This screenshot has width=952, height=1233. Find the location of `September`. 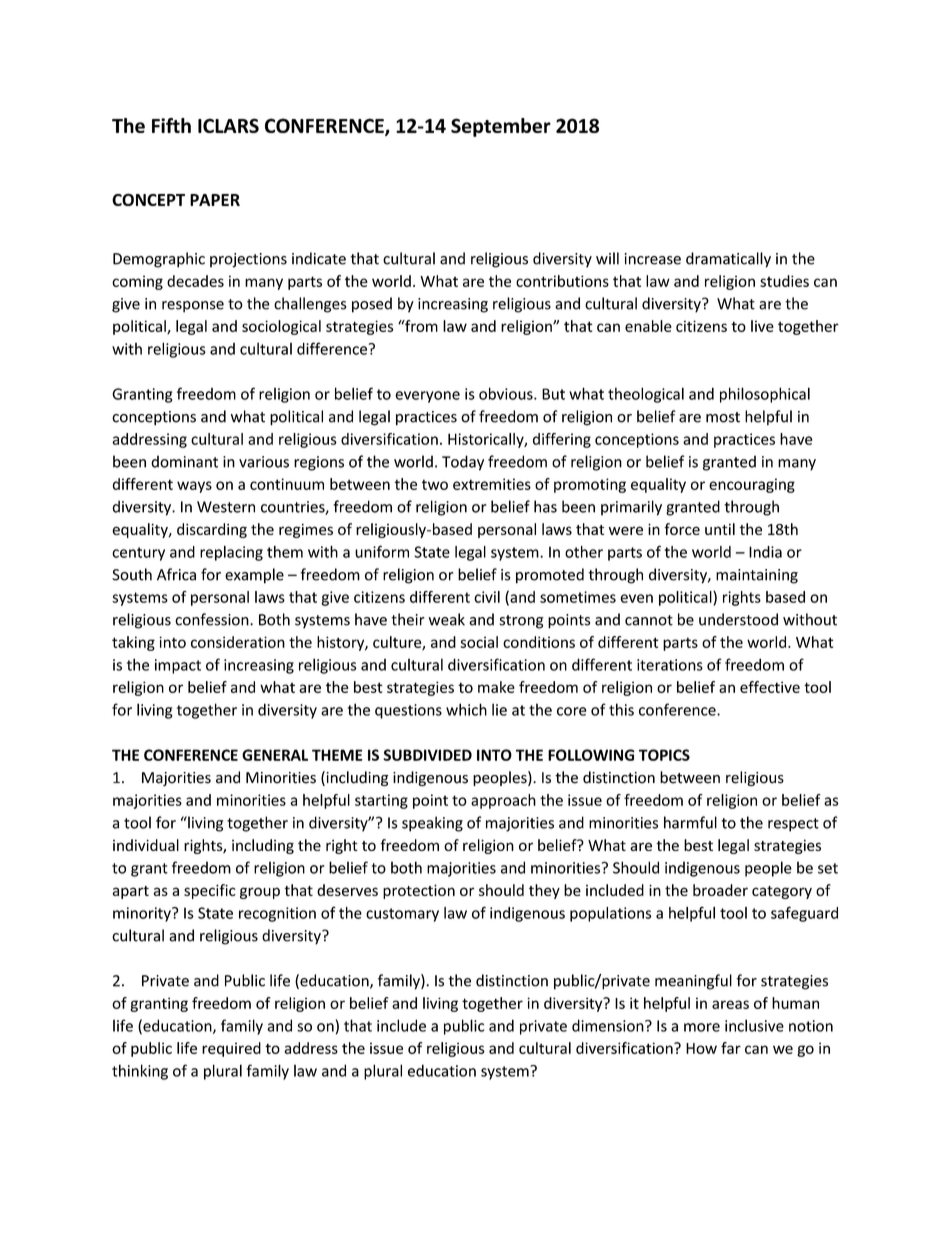

September is located at coordinates (501, 127).
